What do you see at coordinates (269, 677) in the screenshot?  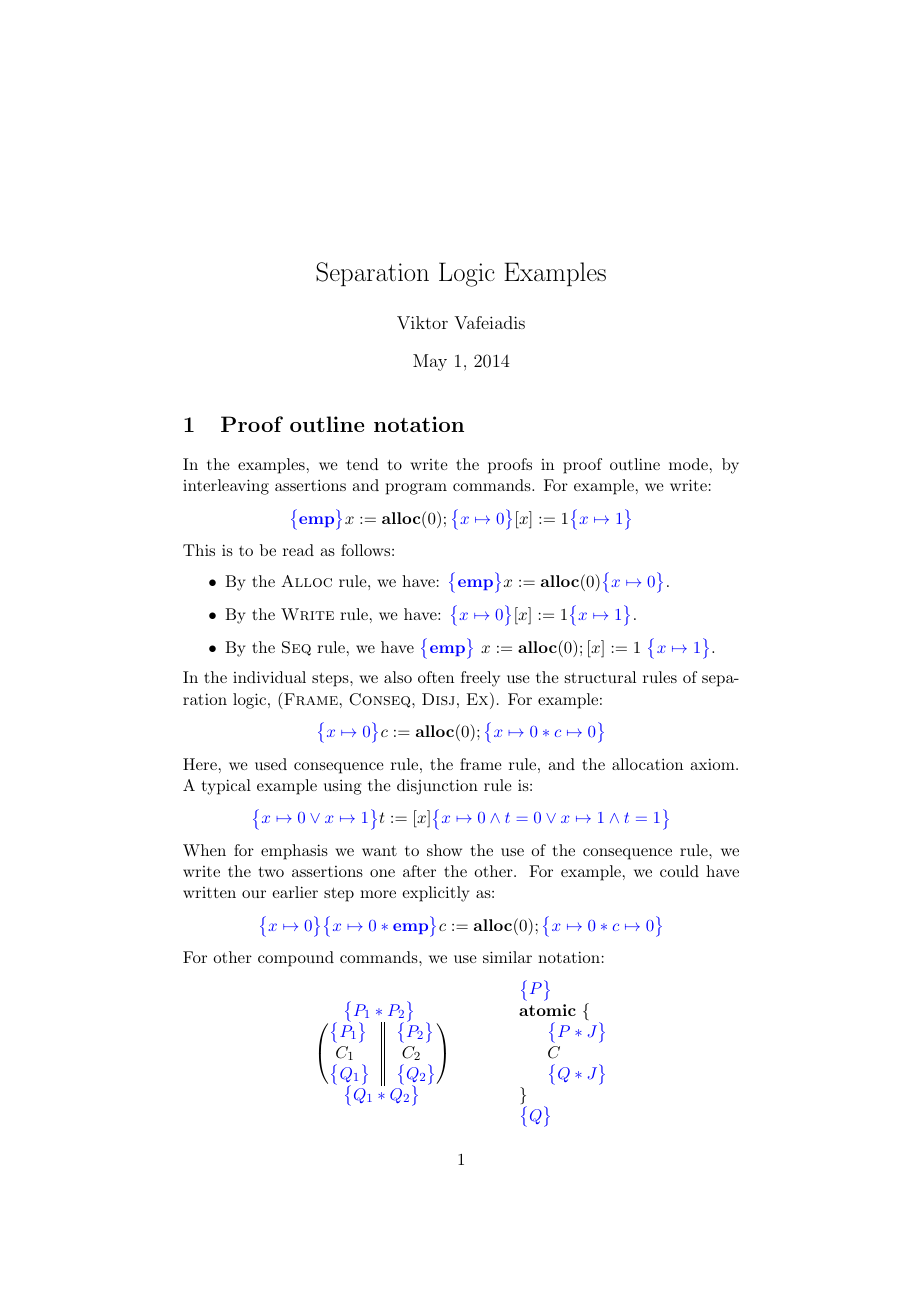 I see `individual` at bounding box center [269, 677].
